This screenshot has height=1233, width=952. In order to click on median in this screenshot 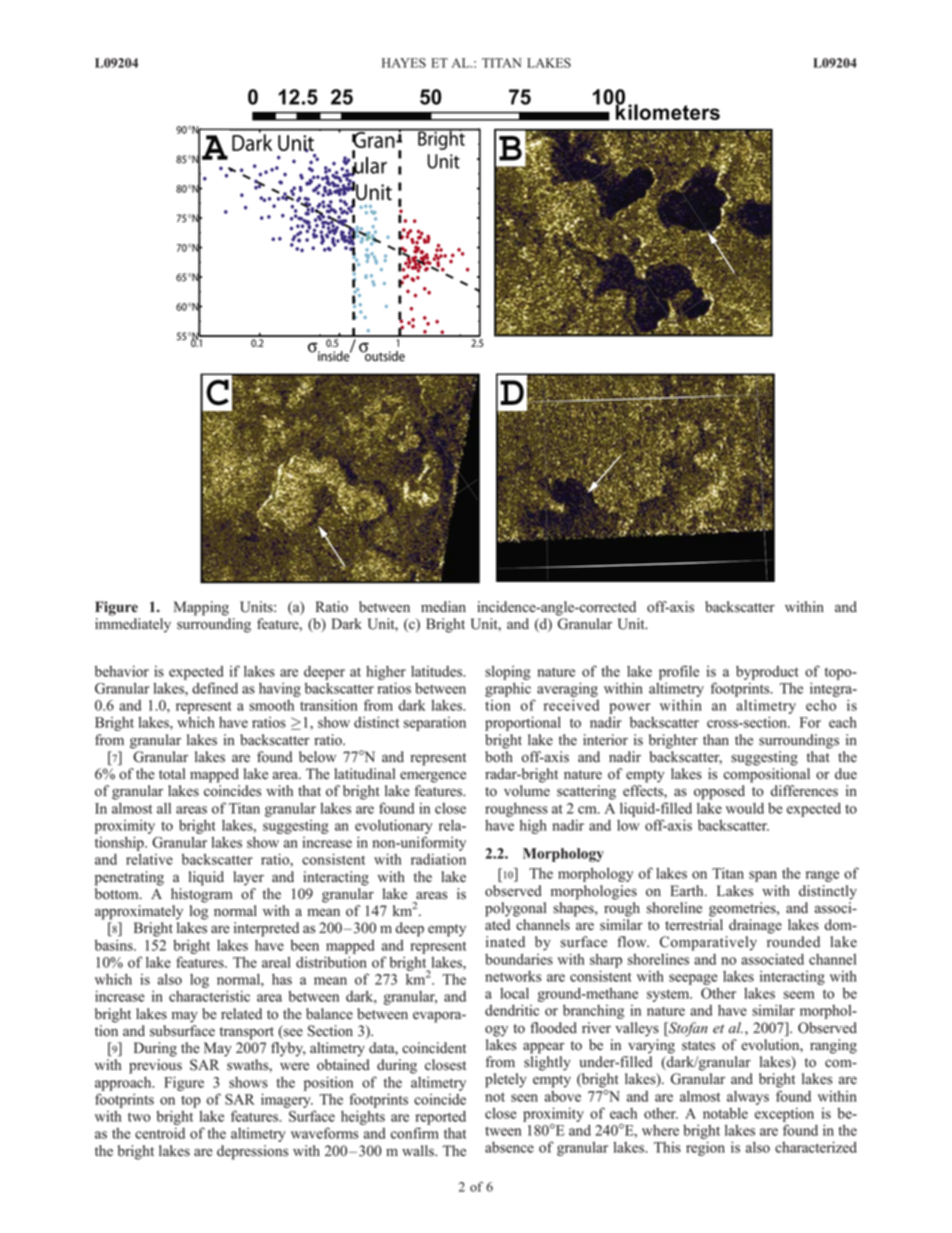, I will do `click(443, 607)`.
